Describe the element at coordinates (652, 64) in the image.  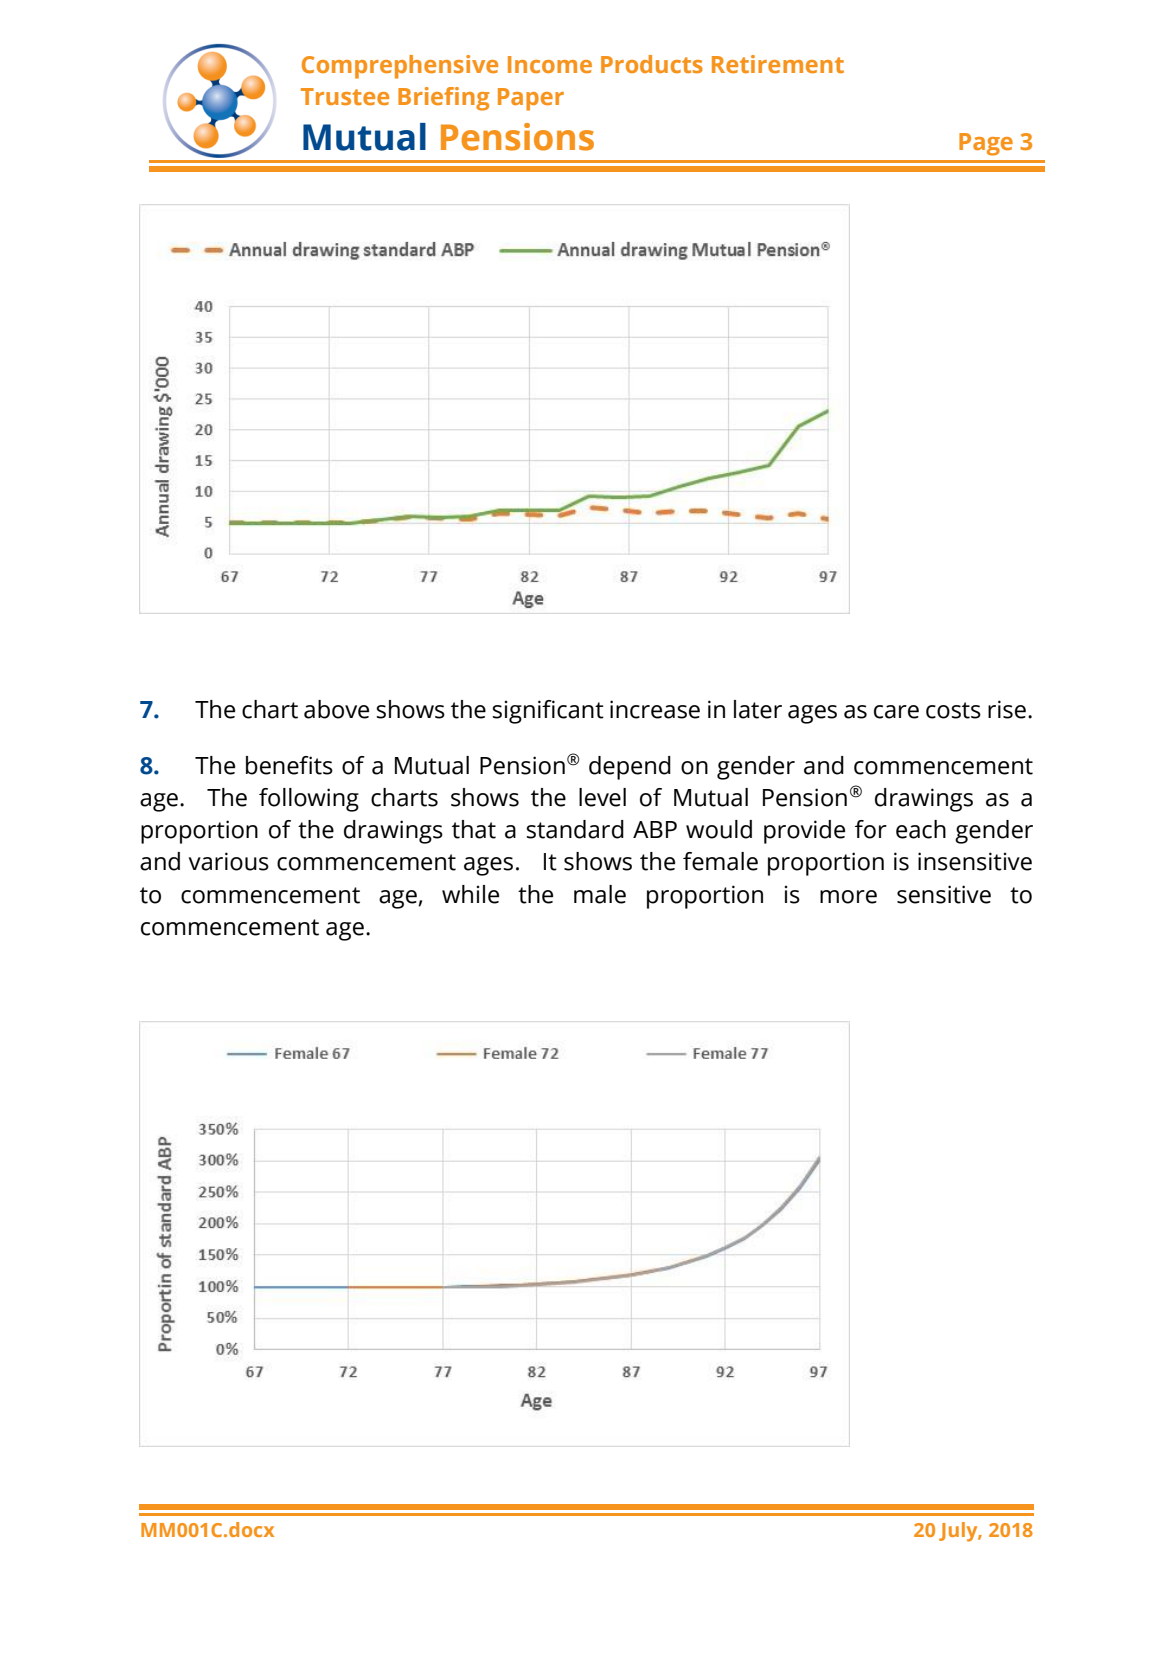
I see `Products` at that location.
